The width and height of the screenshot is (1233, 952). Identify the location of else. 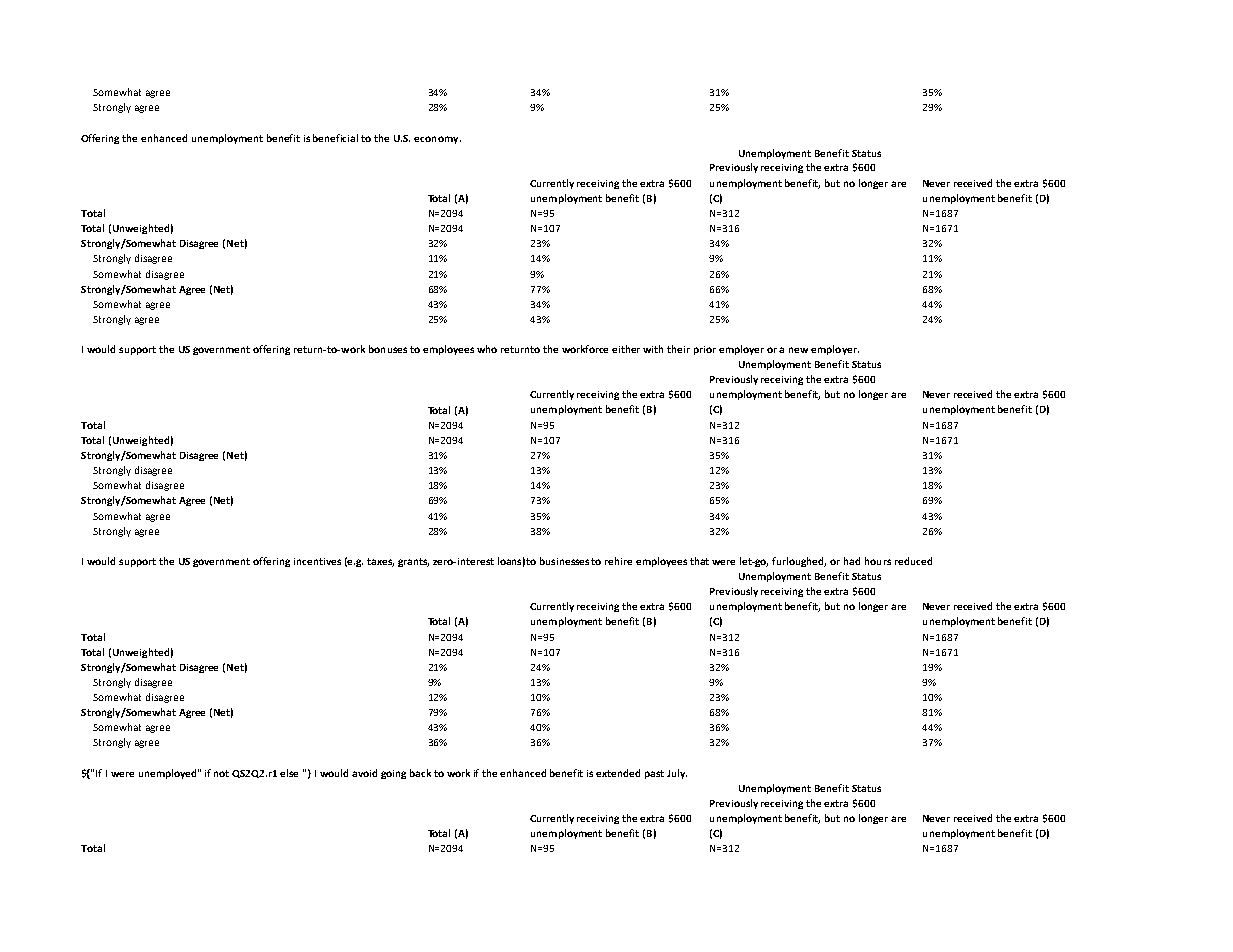
(289, 773).
